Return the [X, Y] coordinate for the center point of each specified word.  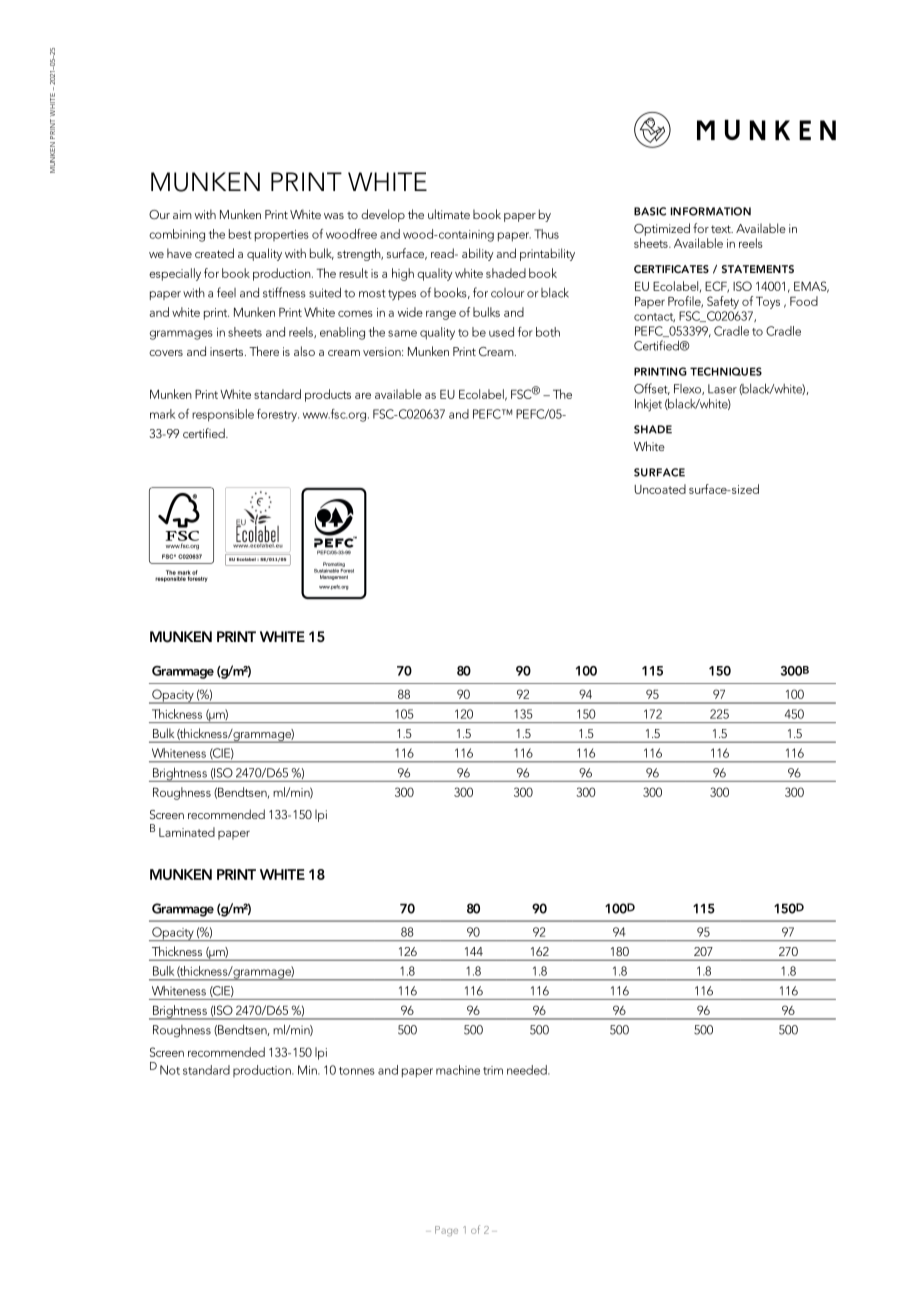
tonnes [357, 1071]
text [722, 229]
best [240, 234]
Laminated [187, 832]
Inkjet [648, 404]
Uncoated [660, 489]
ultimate [449, 214]
